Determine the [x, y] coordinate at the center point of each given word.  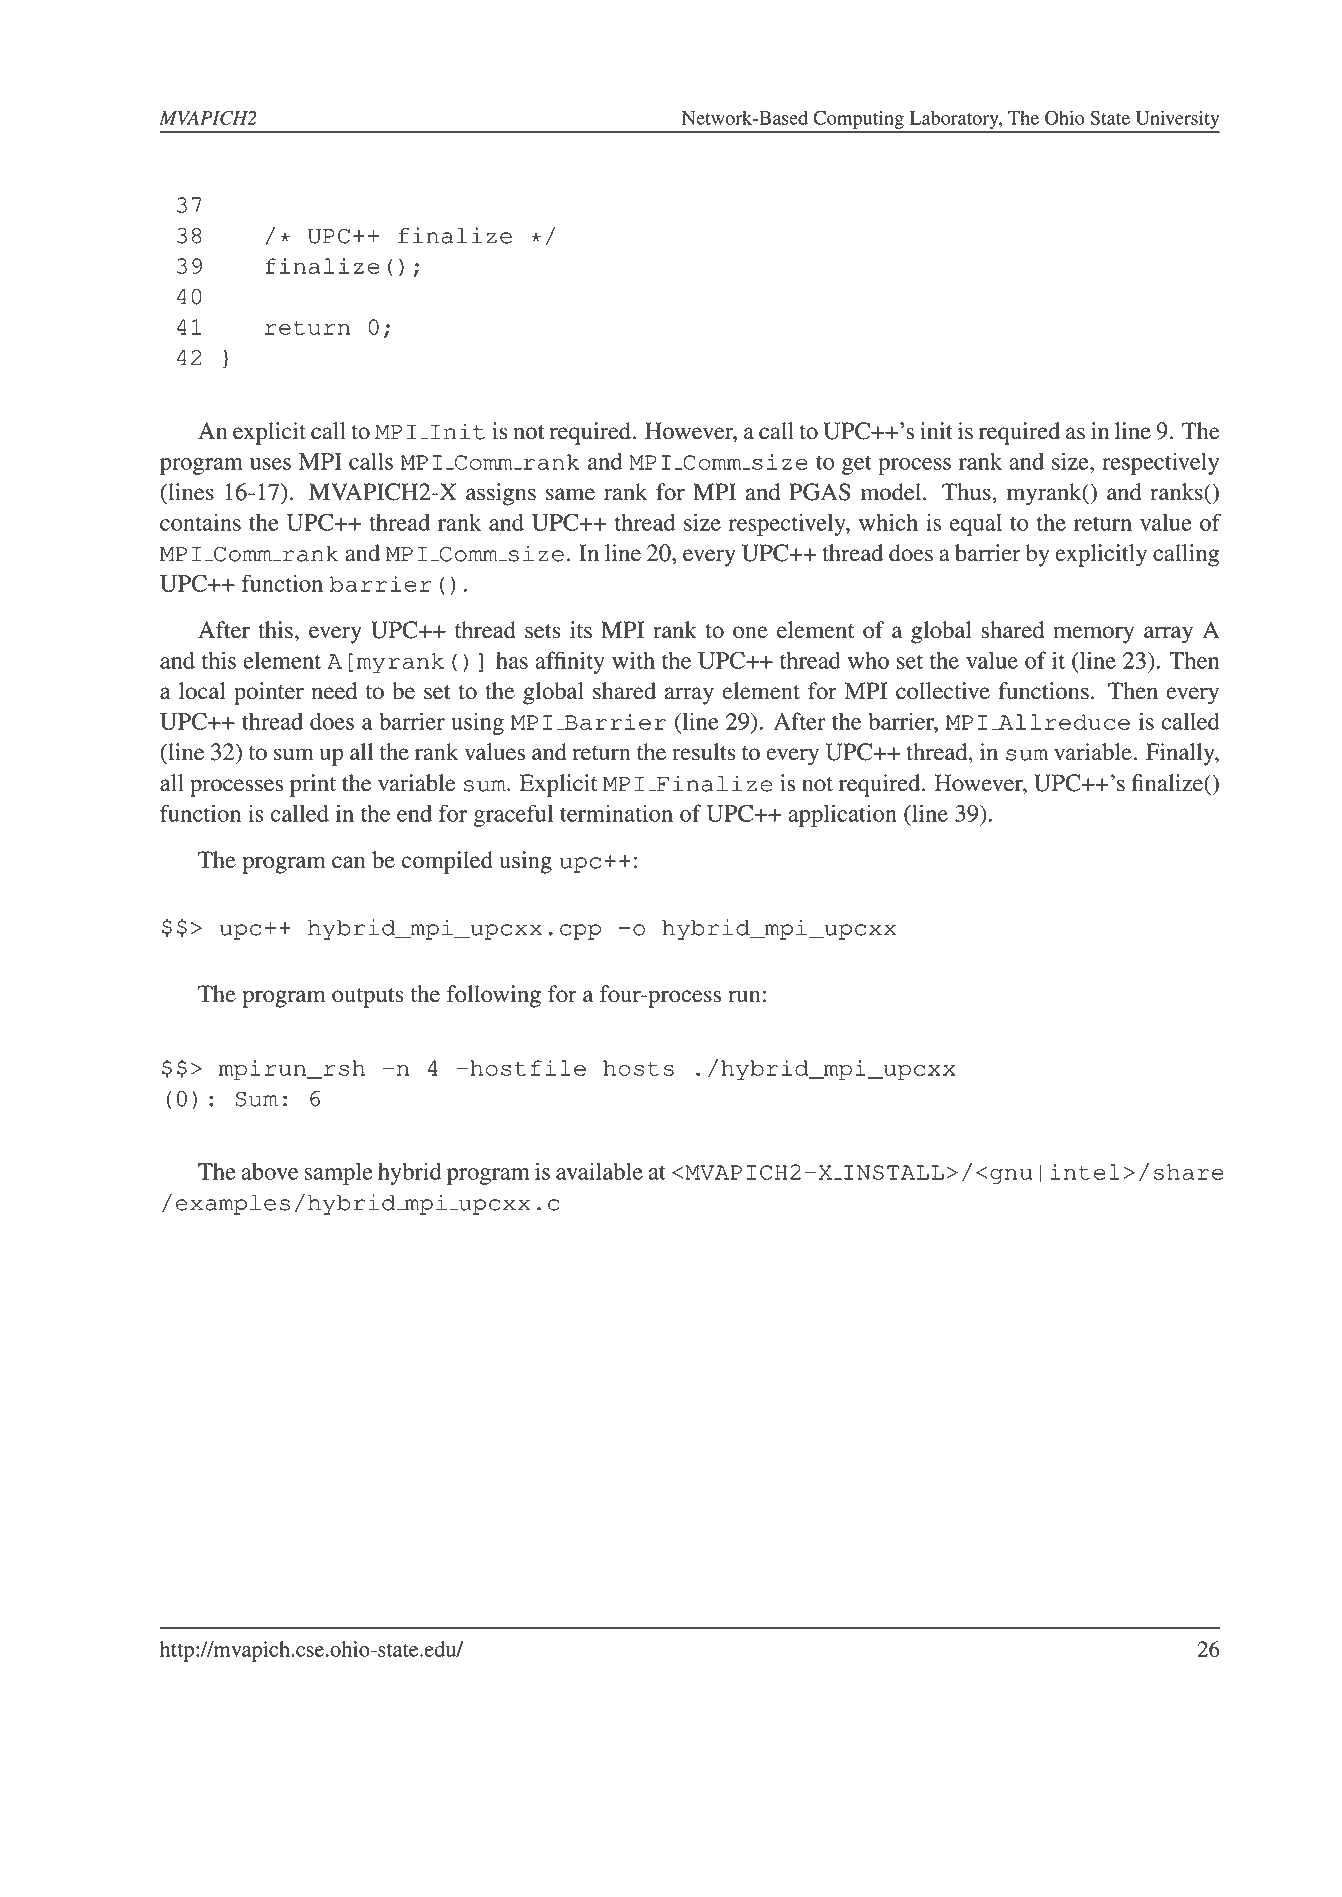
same [570, 494]
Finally [1181, 754]
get [857, 465]
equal [976, 525]
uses [270, 464]
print [313, 785]
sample [338, 1174]
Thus [967, 492]
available [599, 1171]
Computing [859, 120]
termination [616, 813]
